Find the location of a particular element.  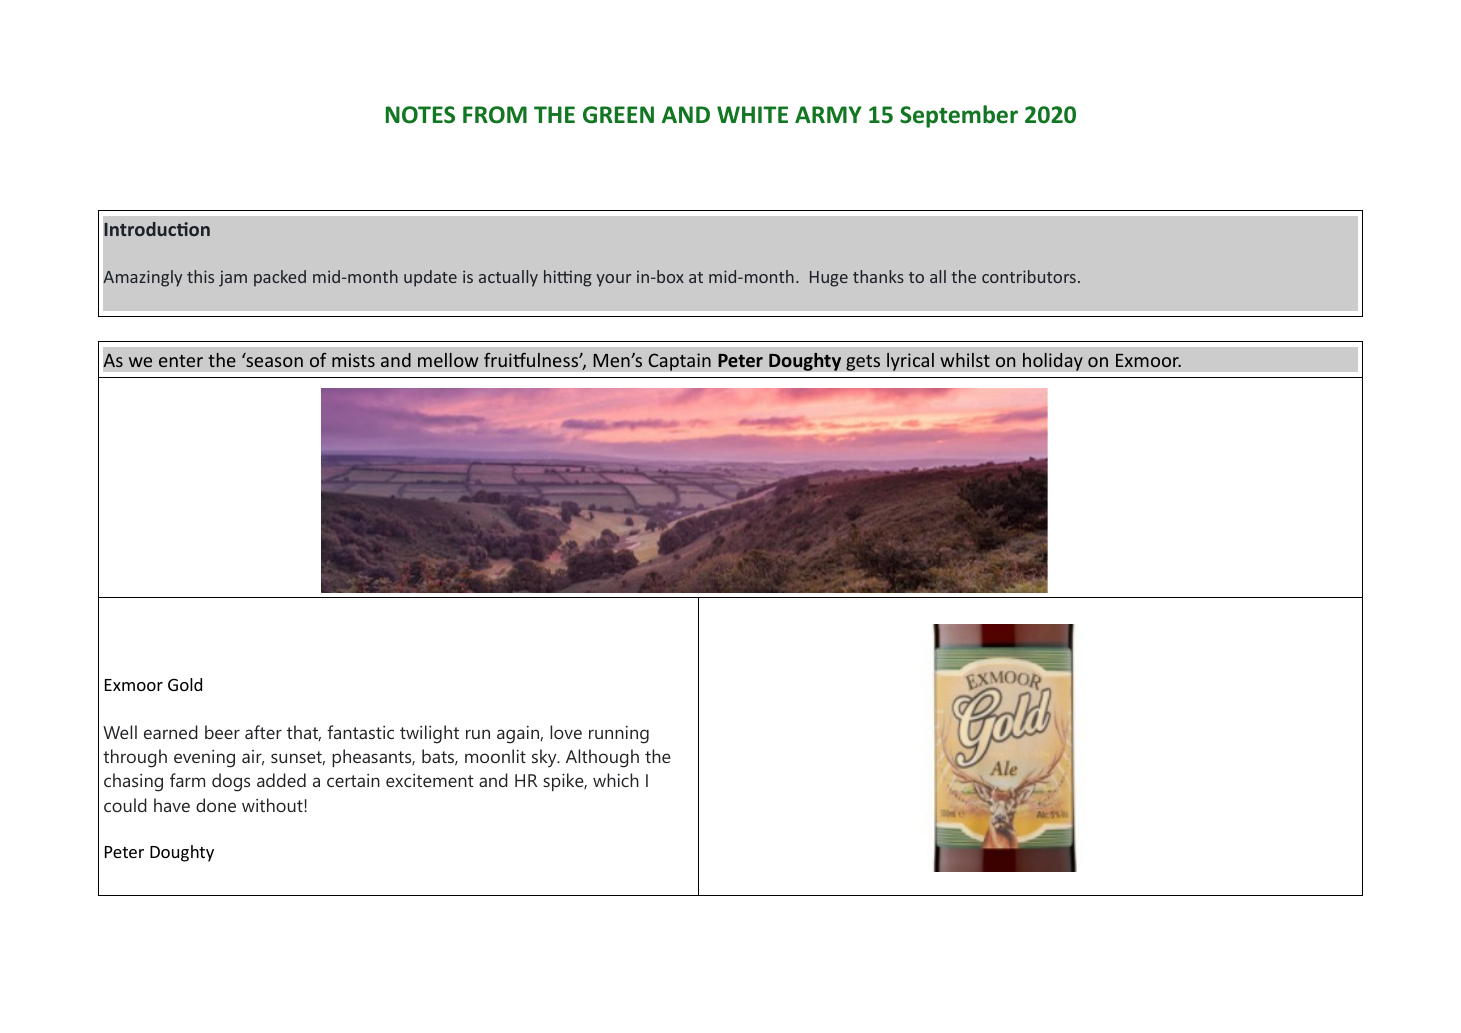

dogs is located at coordinates (231, 782).
